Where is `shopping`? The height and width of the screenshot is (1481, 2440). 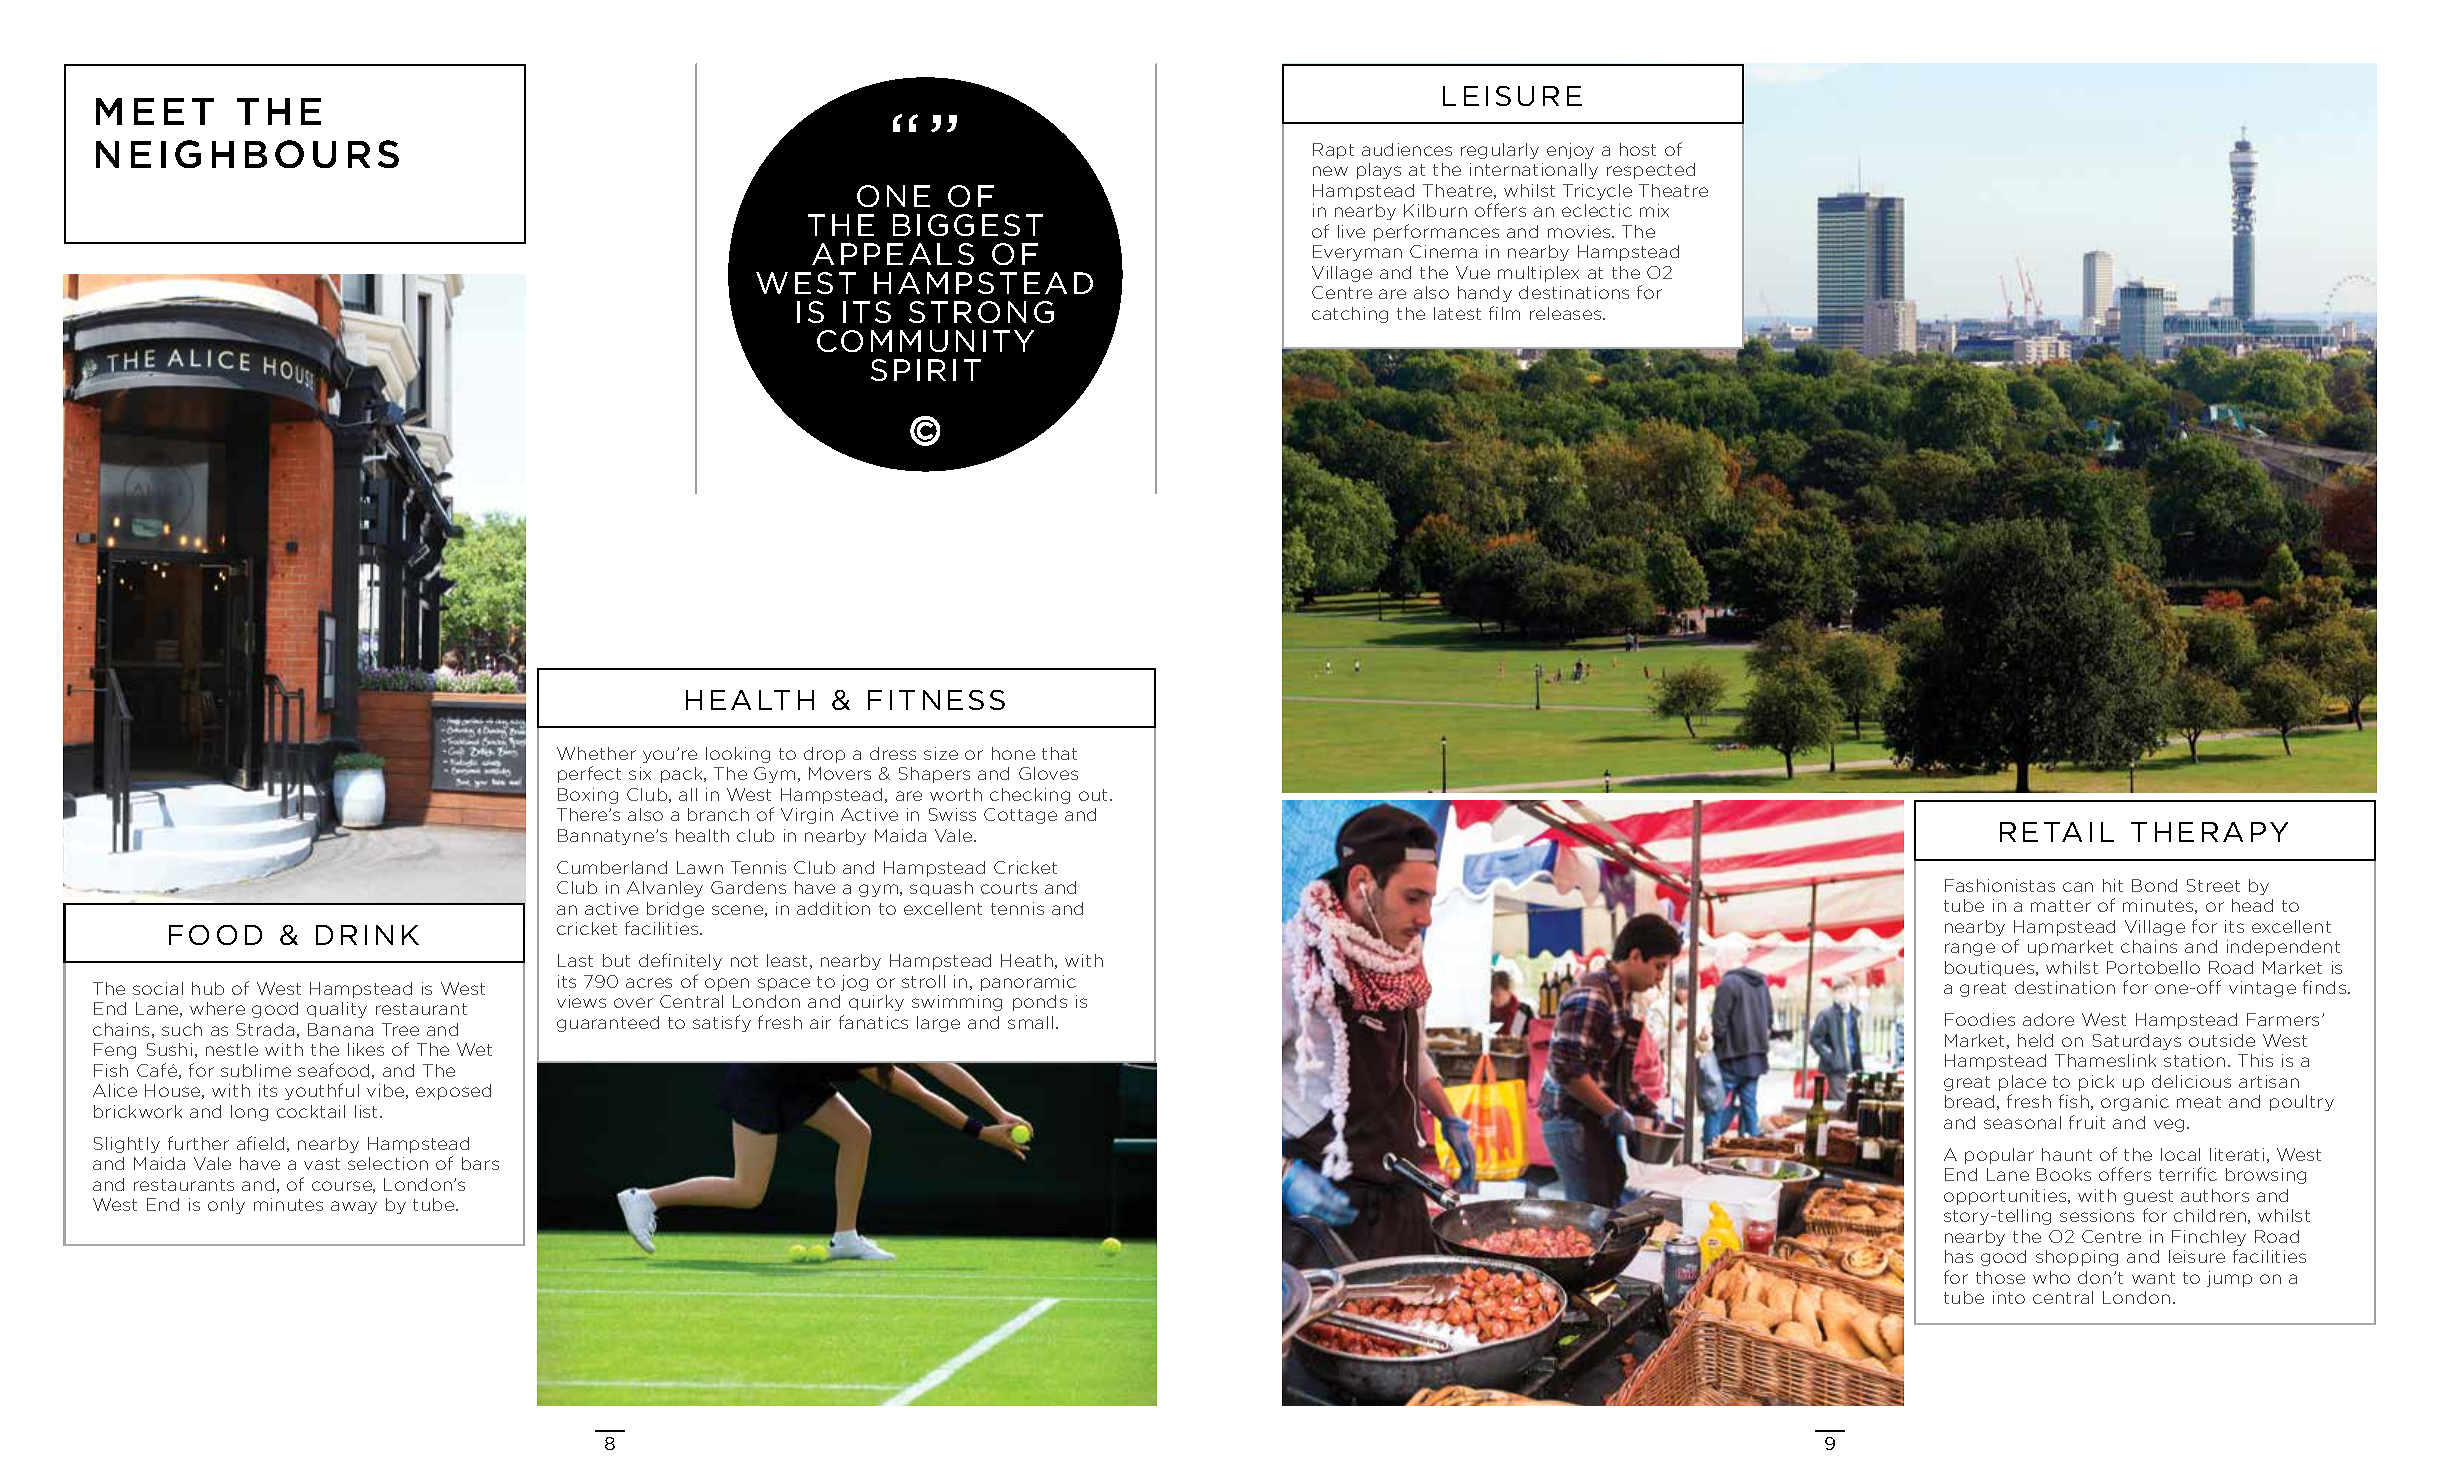 shopping is located at coordinates (2077, 1258).
